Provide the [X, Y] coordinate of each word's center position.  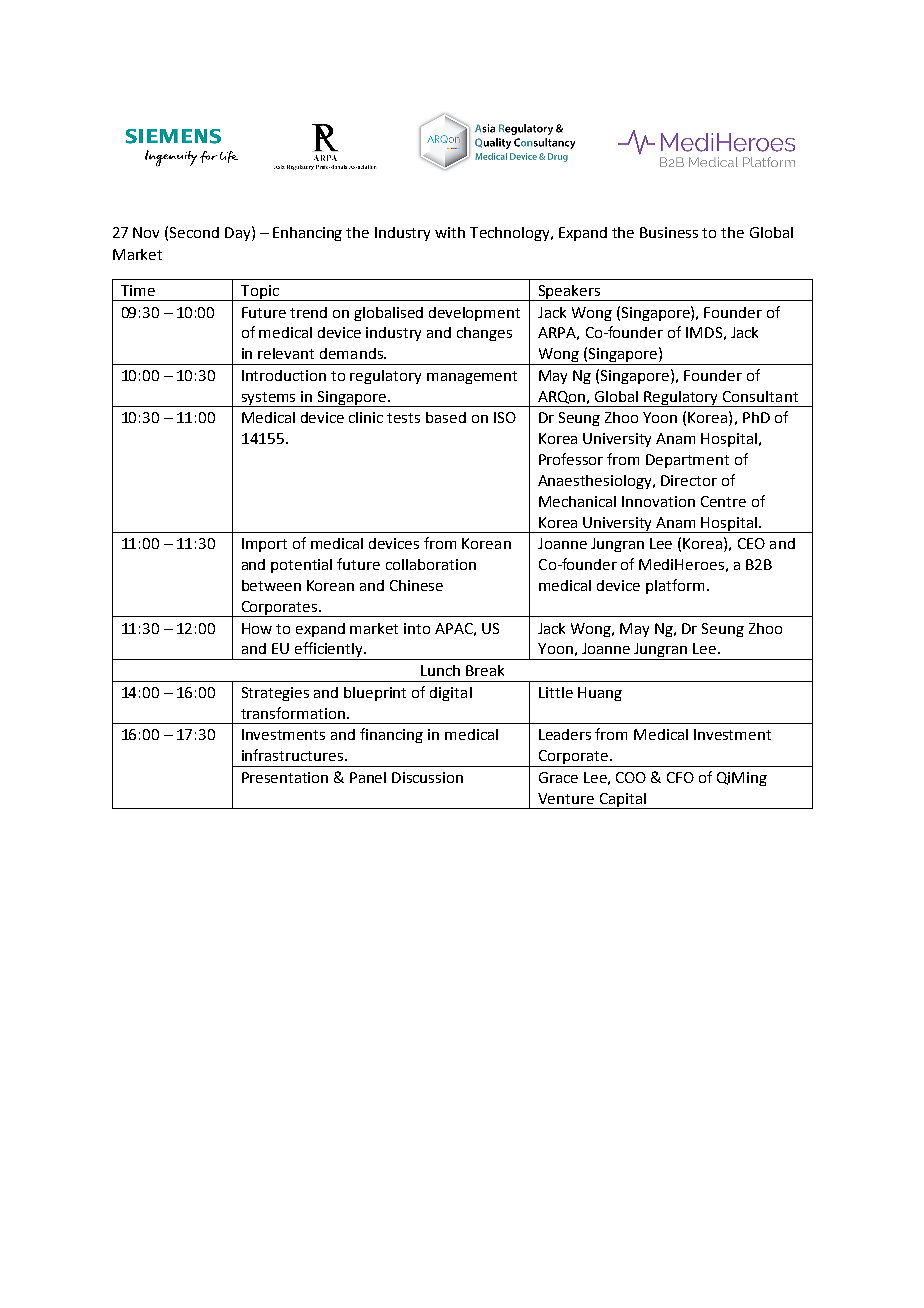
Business [669, 232]
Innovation [658, 501]
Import [264, 545]
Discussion [427, 777]
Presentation [285, 777]
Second [194, 232]
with [450, 232]
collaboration [431, 564]
